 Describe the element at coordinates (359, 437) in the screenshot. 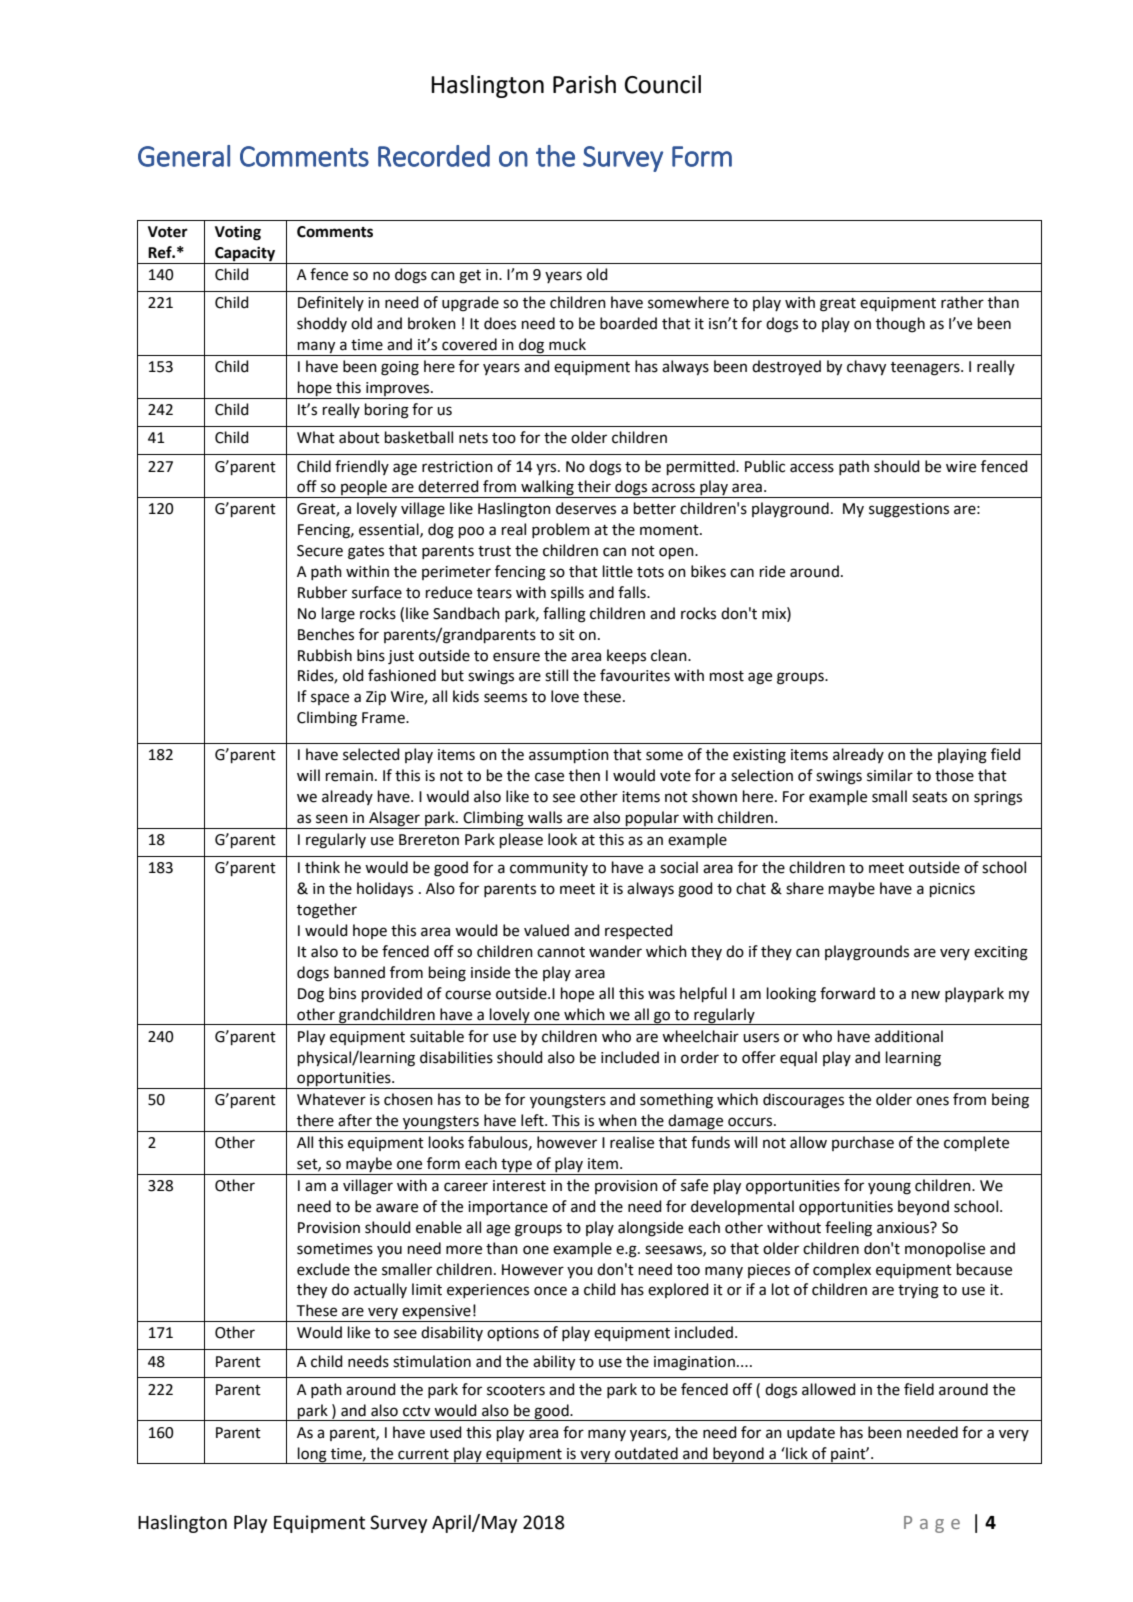

I see `about` at that location.
